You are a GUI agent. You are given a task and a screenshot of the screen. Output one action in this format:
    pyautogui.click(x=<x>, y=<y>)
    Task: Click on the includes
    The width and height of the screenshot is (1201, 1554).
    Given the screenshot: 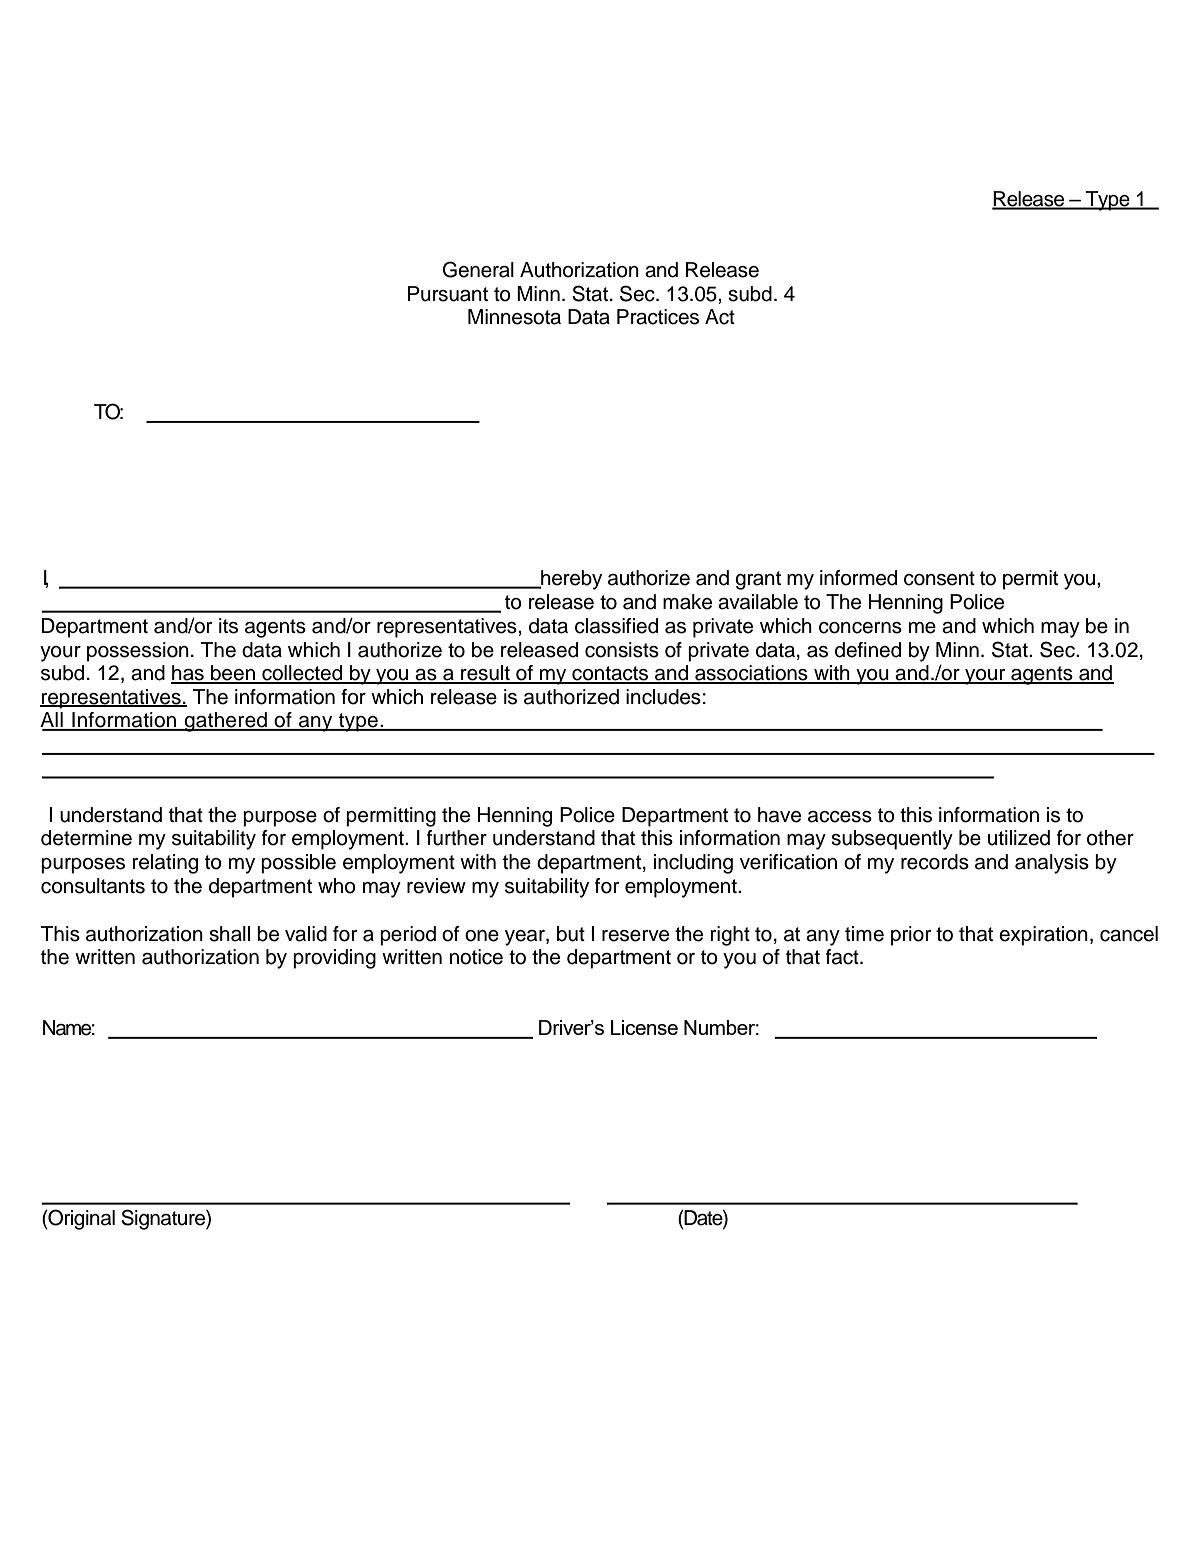 What is the action you would take?
    pyautogui.click(x=663, y=697)
